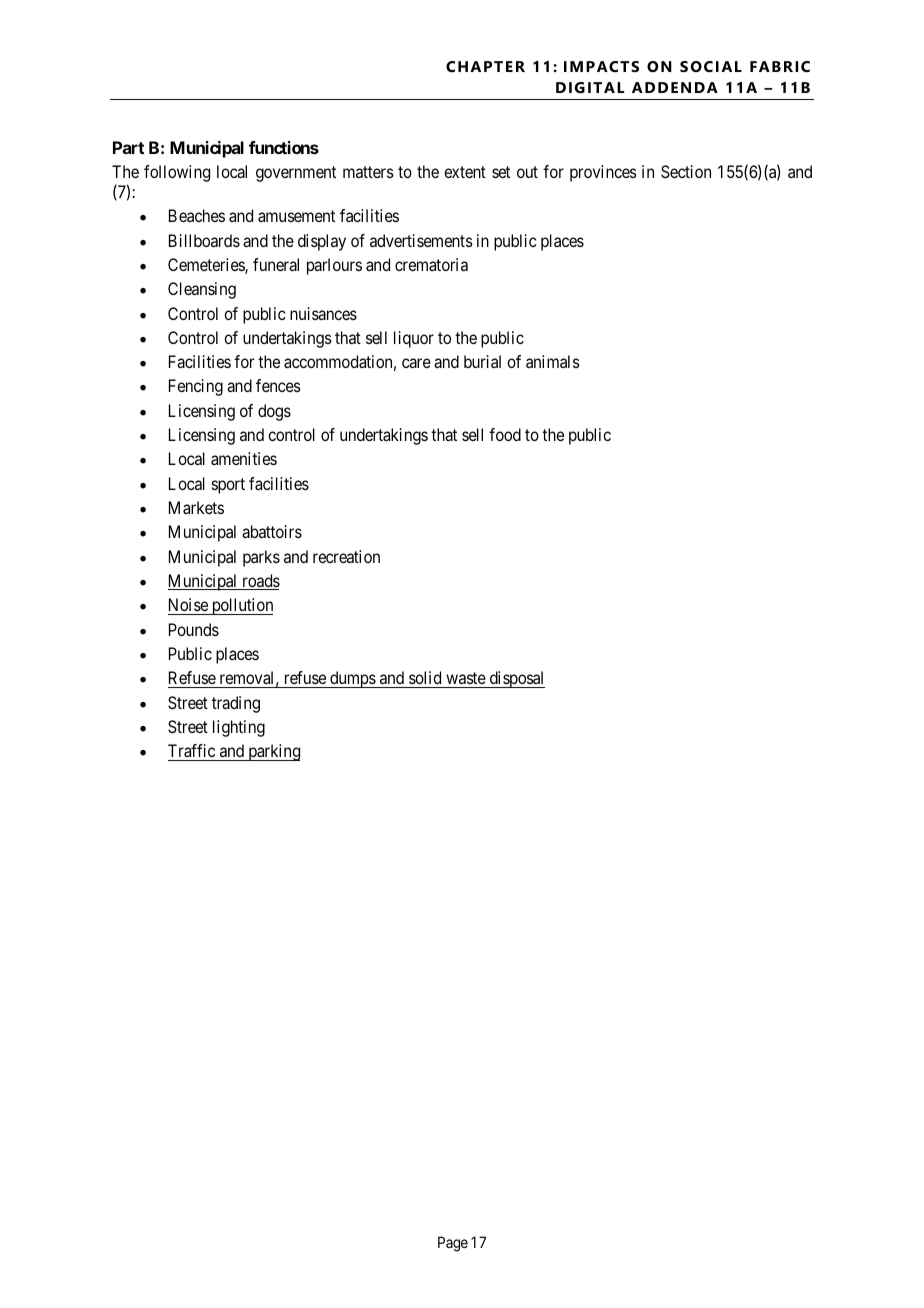  I want to click on pollution, so click(241, 606).
